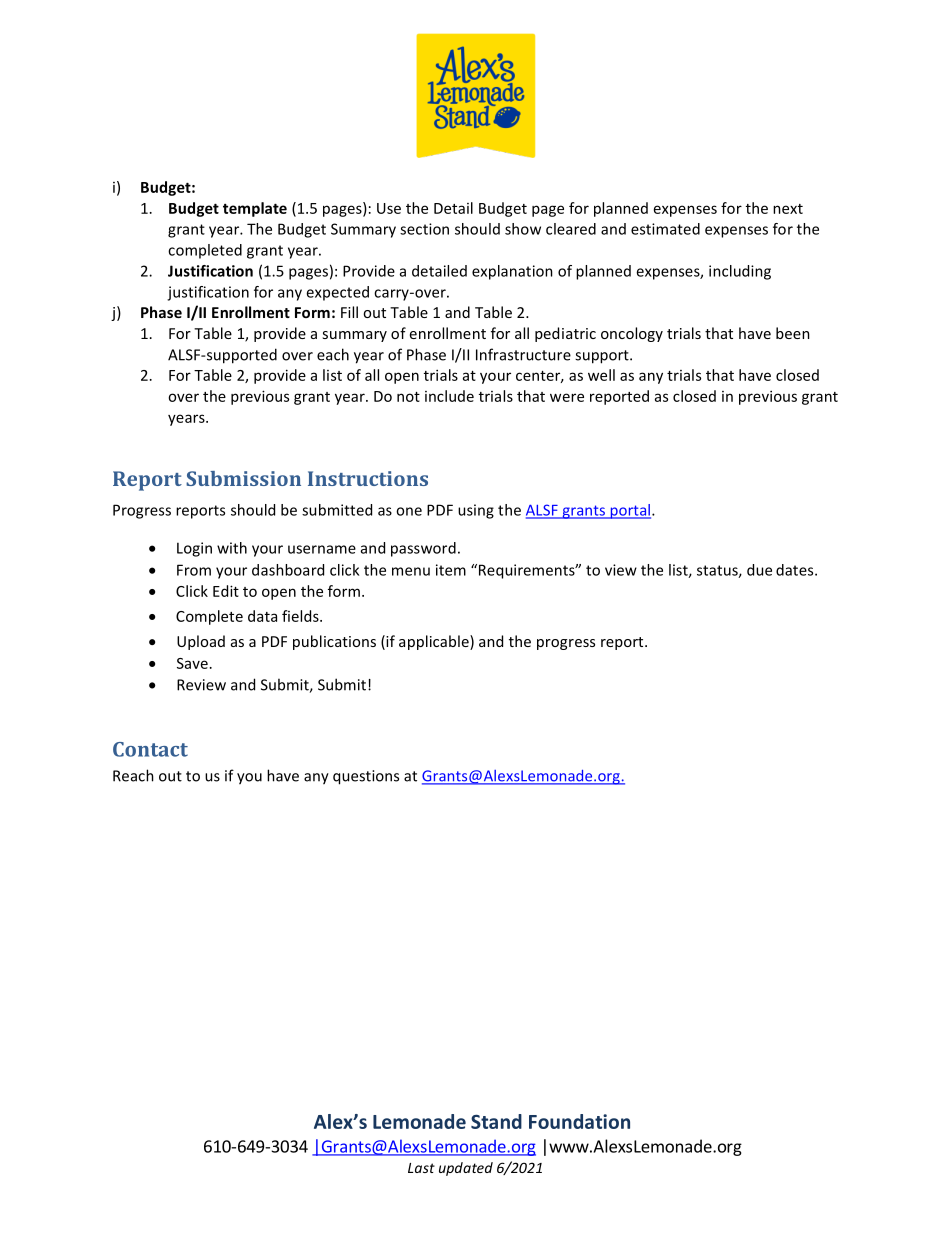 The width and height of the screenshot is (952, 1233). What do you see at coordinates (255, 209) in the screenshot?
I see `template` at bounding box center [255, 209].
